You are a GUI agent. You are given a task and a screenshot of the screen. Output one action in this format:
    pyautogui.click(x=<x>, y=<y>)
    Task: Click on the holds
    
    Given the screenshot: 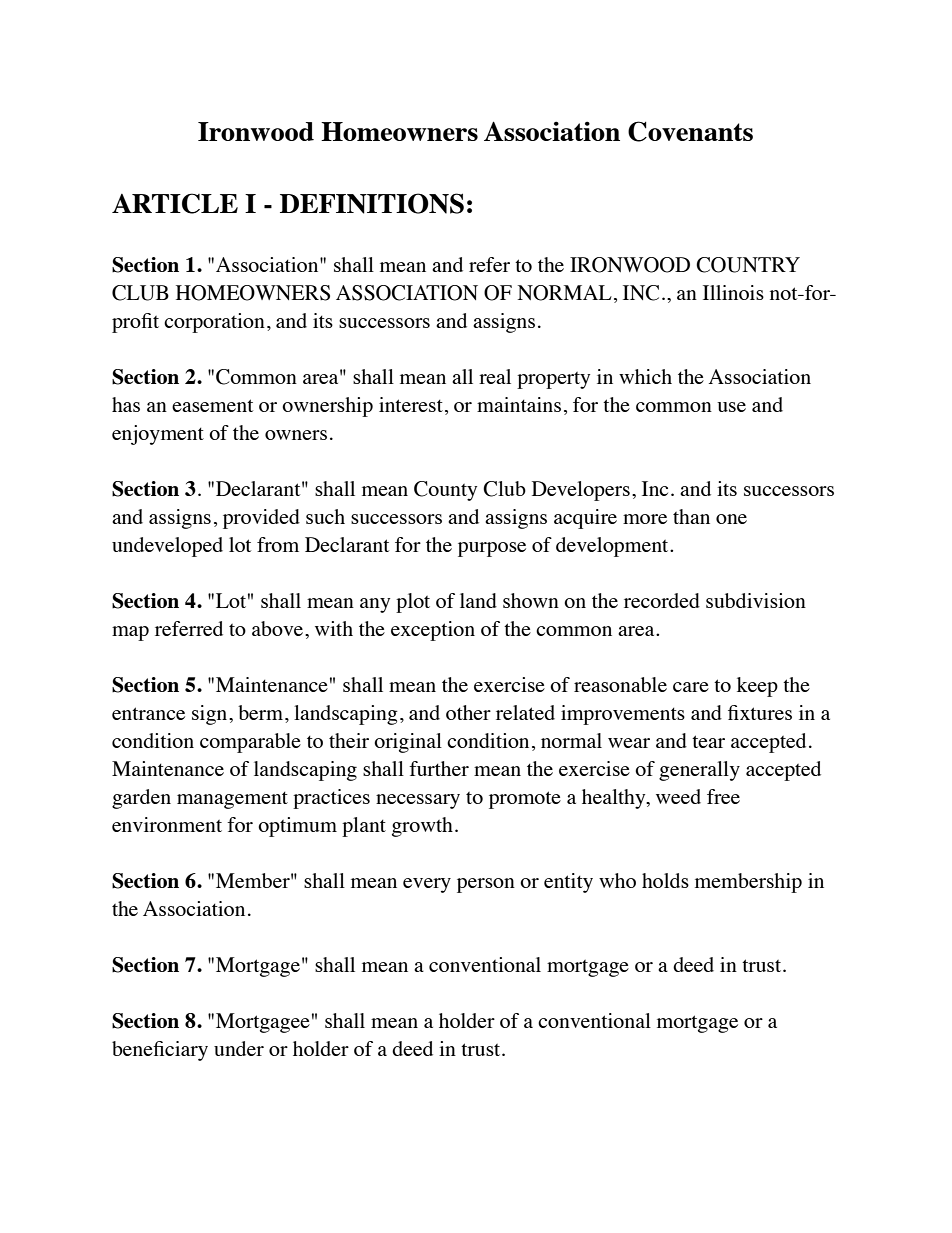 What is the action you would take?
    pyautogui.click(x=665, y=880)
